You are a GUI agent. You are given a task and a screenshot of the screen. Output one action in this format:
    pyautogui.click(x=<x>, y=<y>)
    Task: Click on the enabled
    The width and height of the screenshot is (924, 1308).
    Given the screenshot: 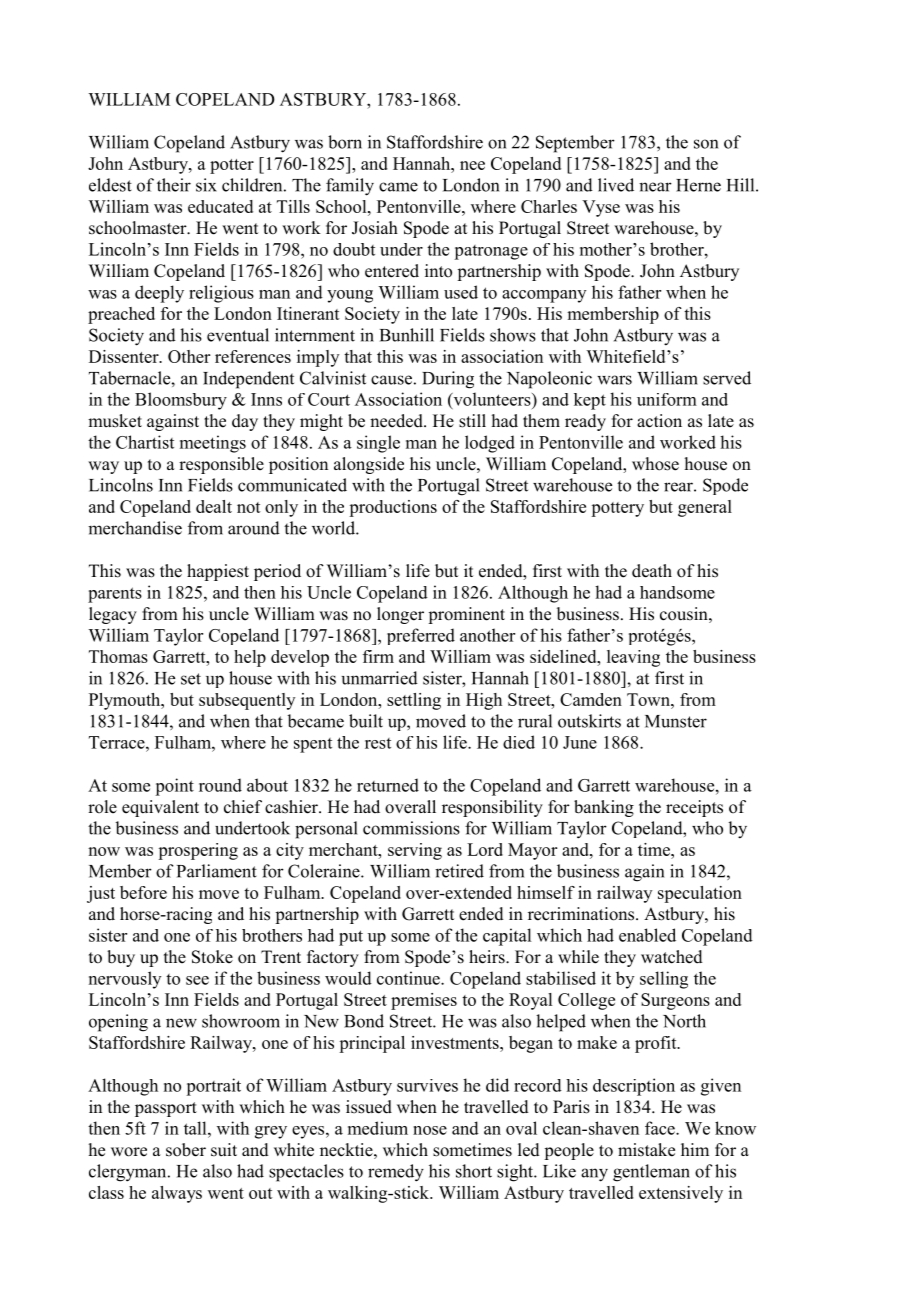 What is the action you would take?
    pyautogui.click(x=647, y=935)
